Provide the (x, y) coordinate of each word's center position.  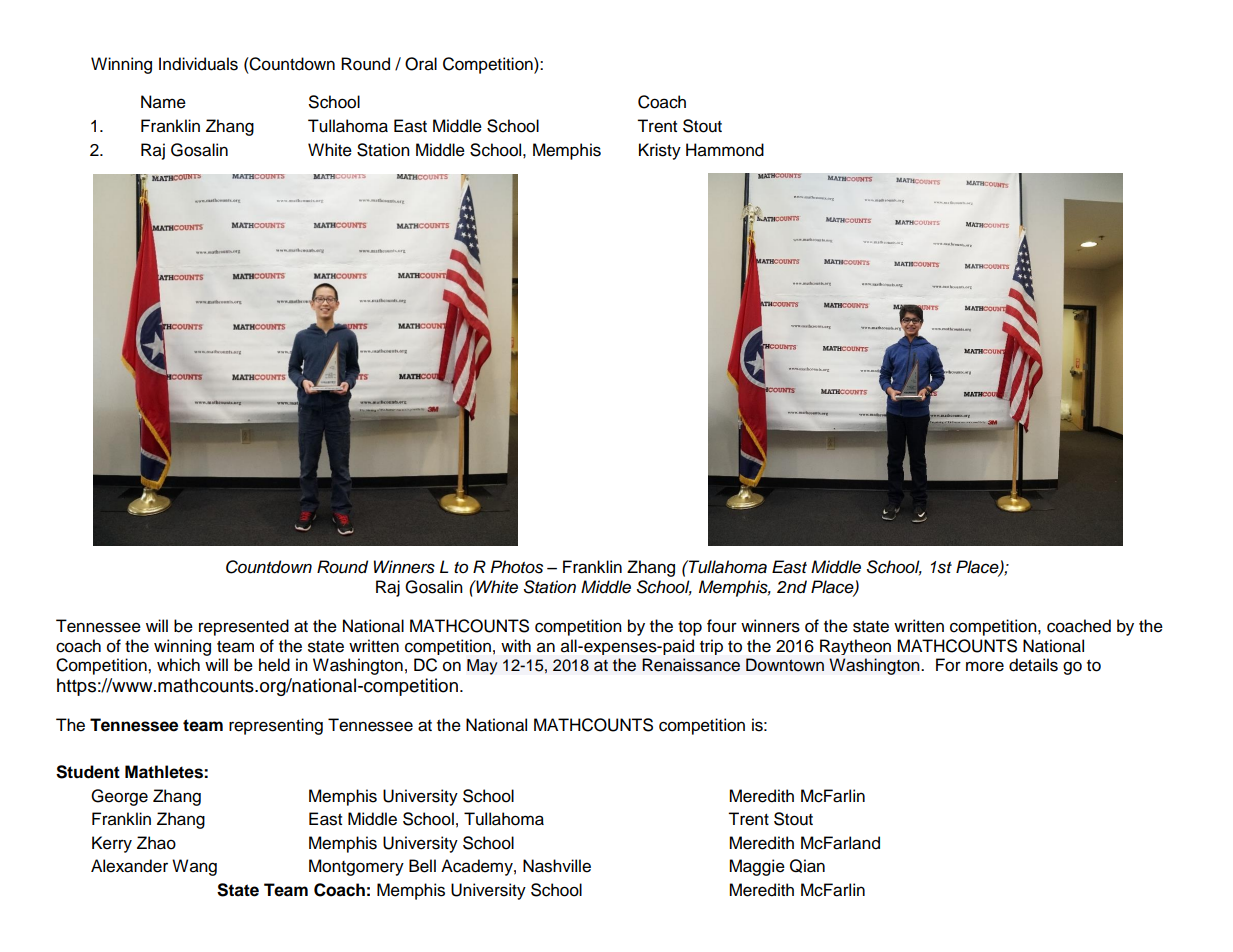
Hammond (725, 150)
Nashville (557, 866)
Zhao (156, 843)
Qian (807, 866)
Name (163, 102)
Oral (421, 64)
